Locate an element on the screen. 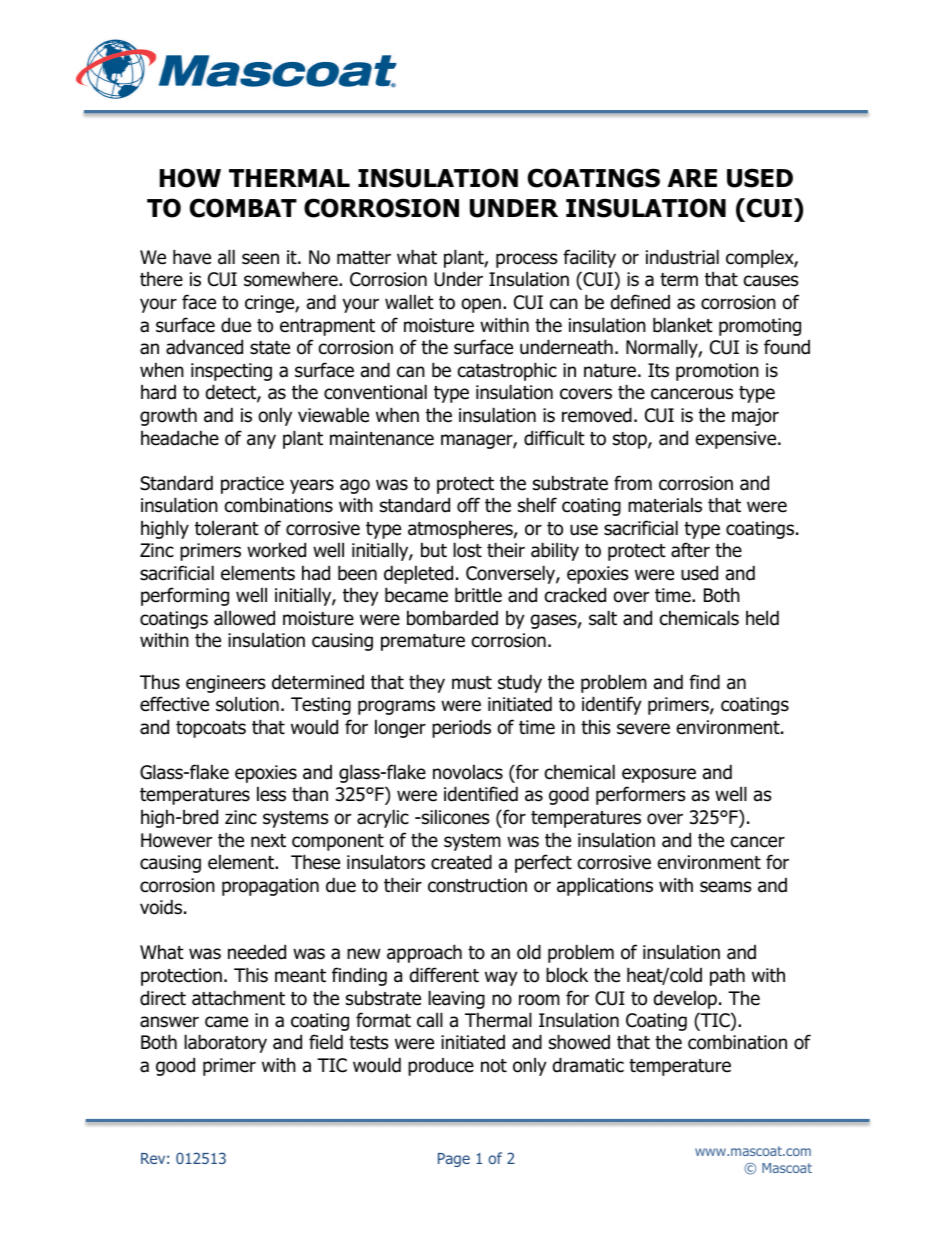  less is located at coordinates (271, 794).
